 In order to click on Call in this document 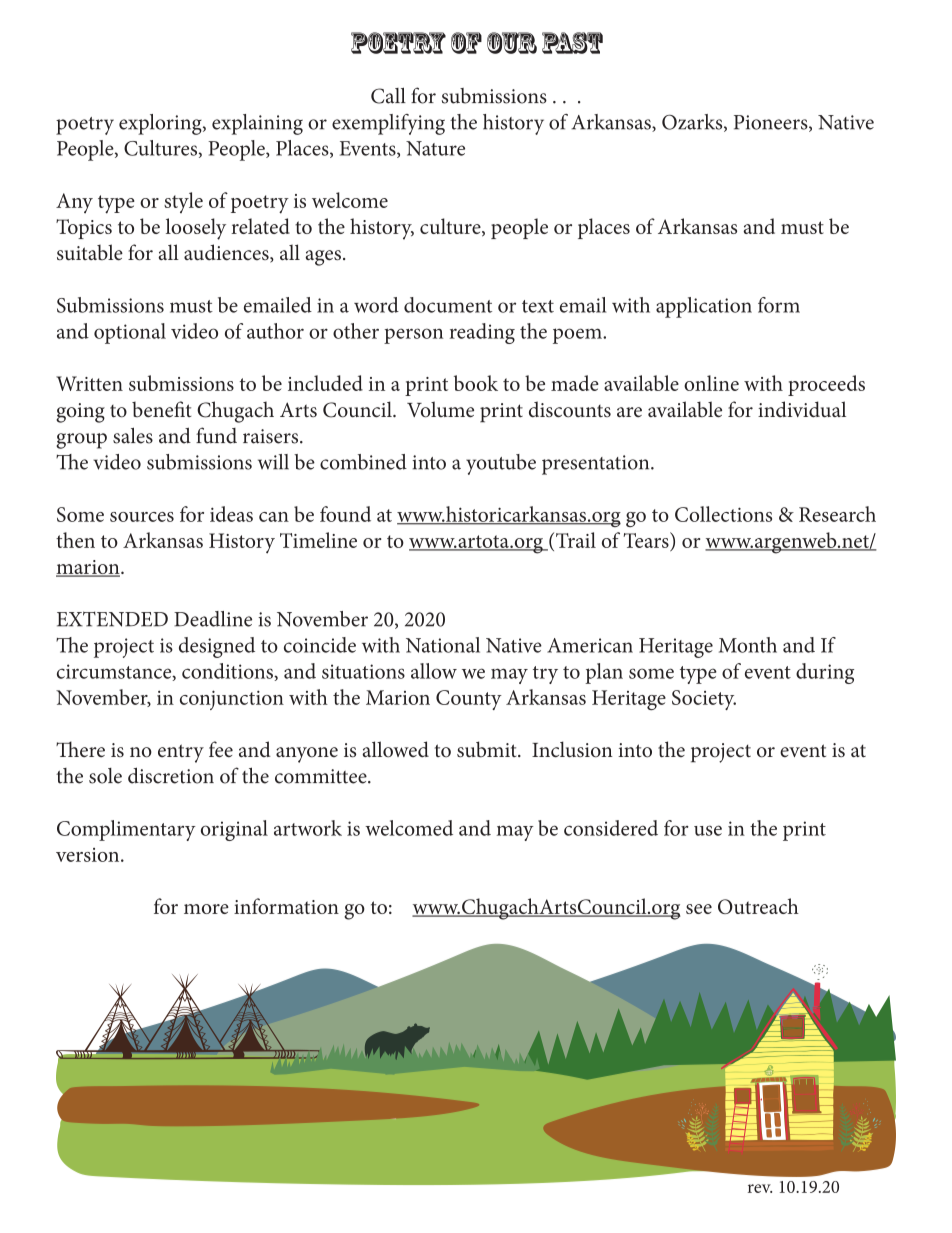, I will do `click(388, 95)`.
